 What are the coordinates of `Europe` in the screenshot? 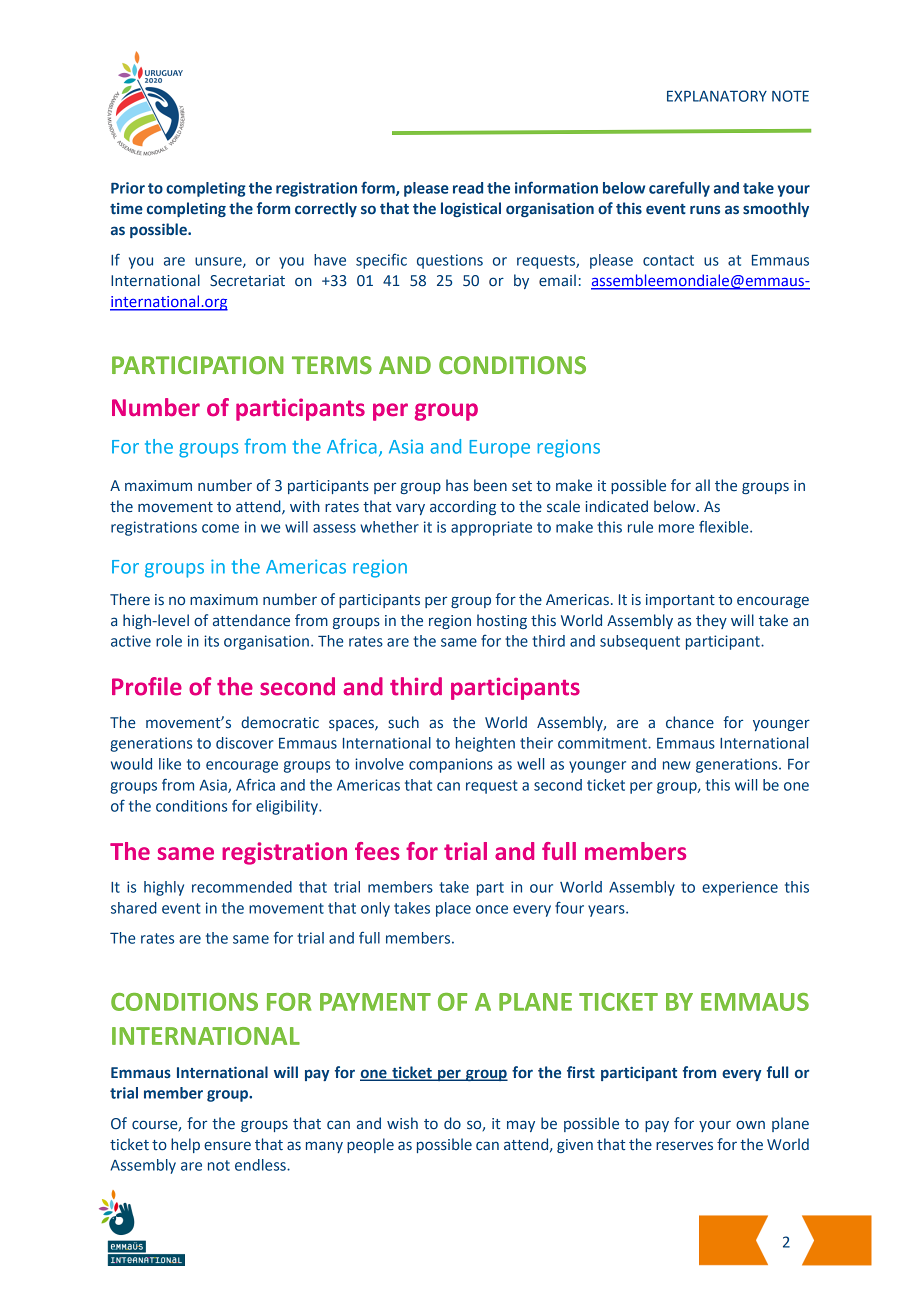 It's located at (500, 449).
